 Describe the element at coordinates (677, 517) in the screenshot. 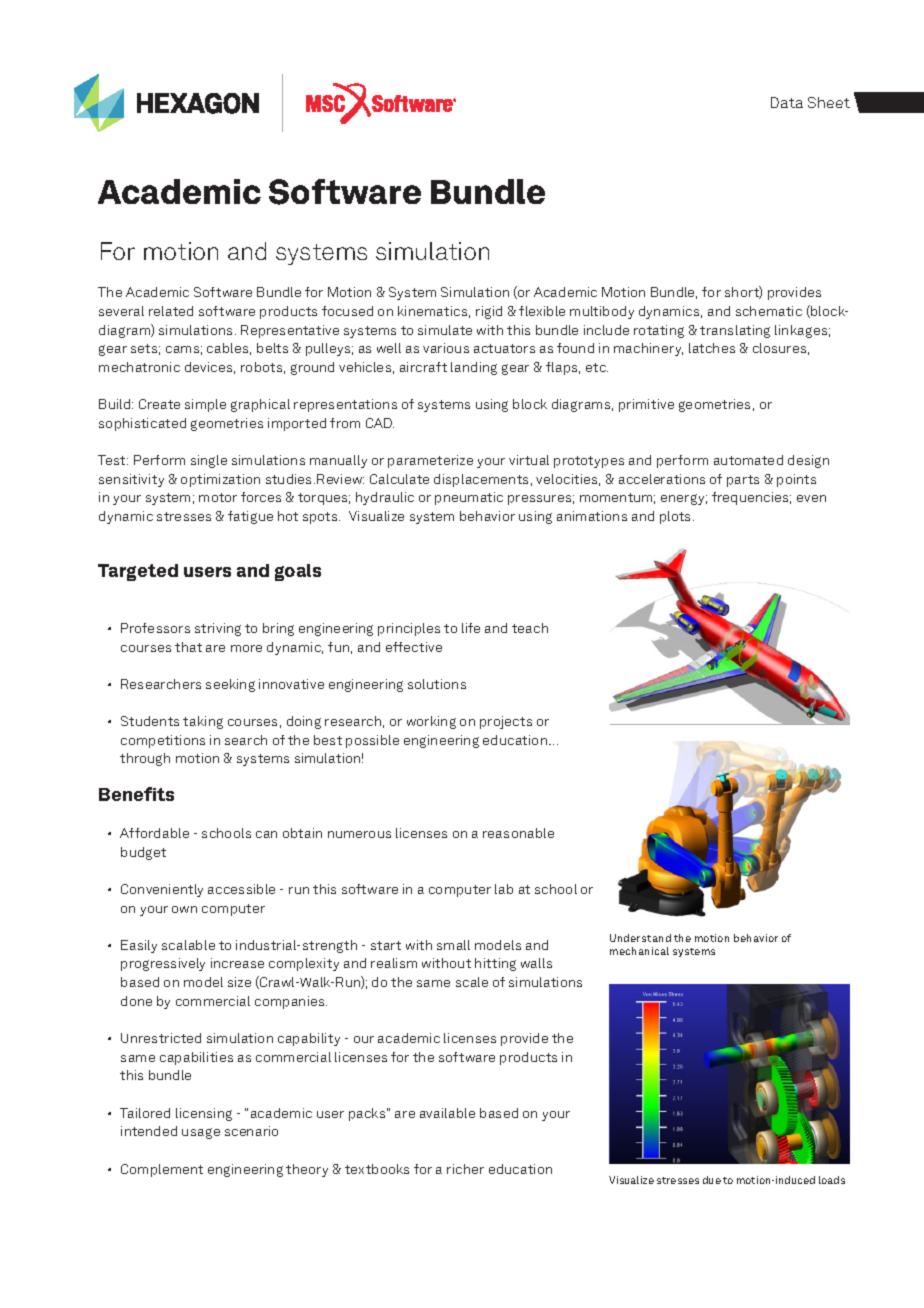

I see `plots` at that location.
